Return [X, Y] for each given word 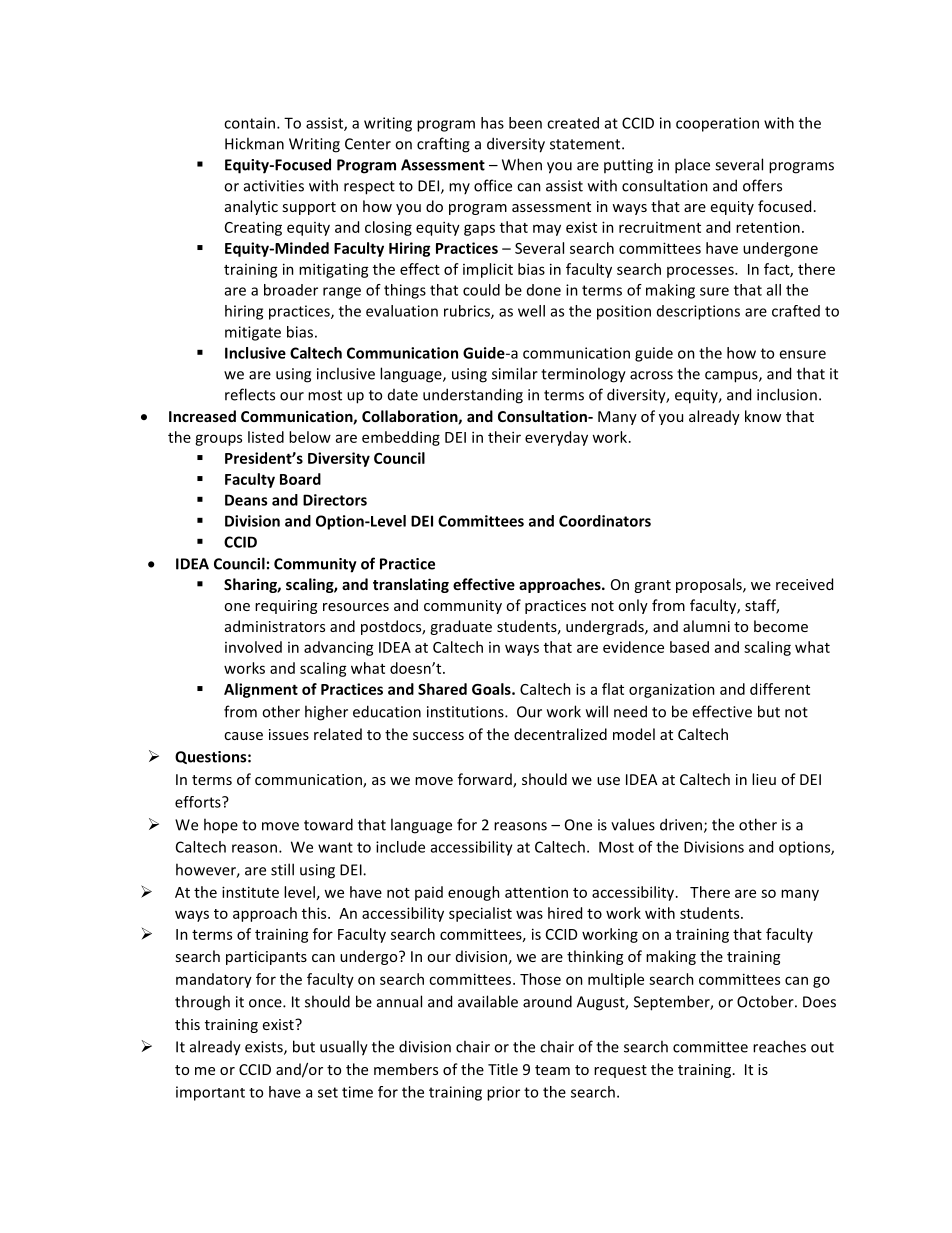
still [282, 869]
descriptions [698, 312]
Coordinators [605, 521]
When [522, 164]
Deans [246, 500]
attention [536, 892]
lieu [764, 779]
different [780, 689]
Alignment [261, 690]
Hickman [254, 143]
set [328, 1092]
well [531, 311]
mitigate [253, 333]
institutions [466, 712]
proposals [710, 585]
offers [762, 185]
